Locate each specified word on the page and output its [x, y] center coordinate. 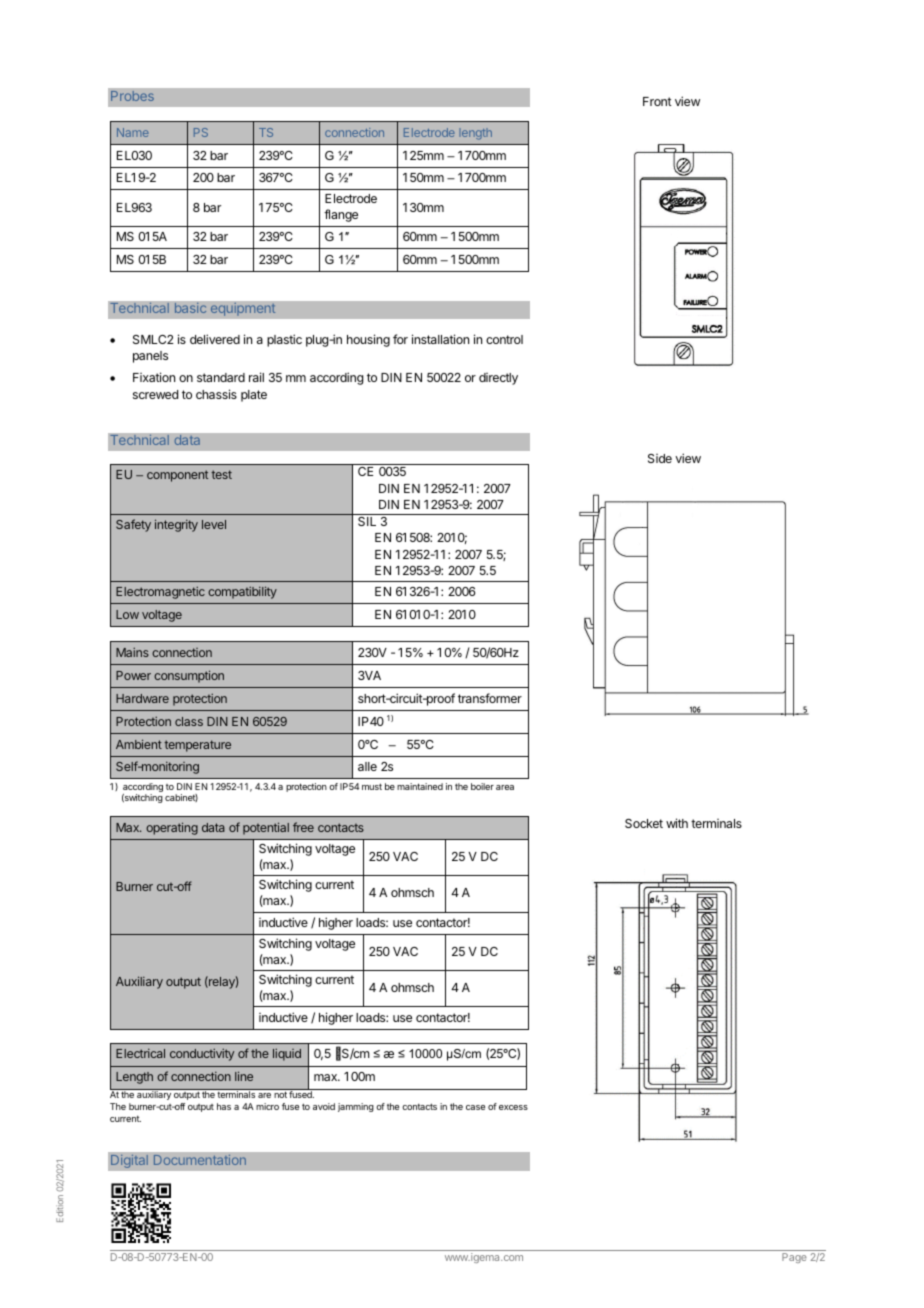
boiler [482, 786]
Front [657, 101]
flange [341, 215]
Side [660, 458]
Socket [644, 823]
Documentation [200, 1160]
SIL [367, 521]
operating [172, 828]
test [221, 474]
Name [133, 132]
